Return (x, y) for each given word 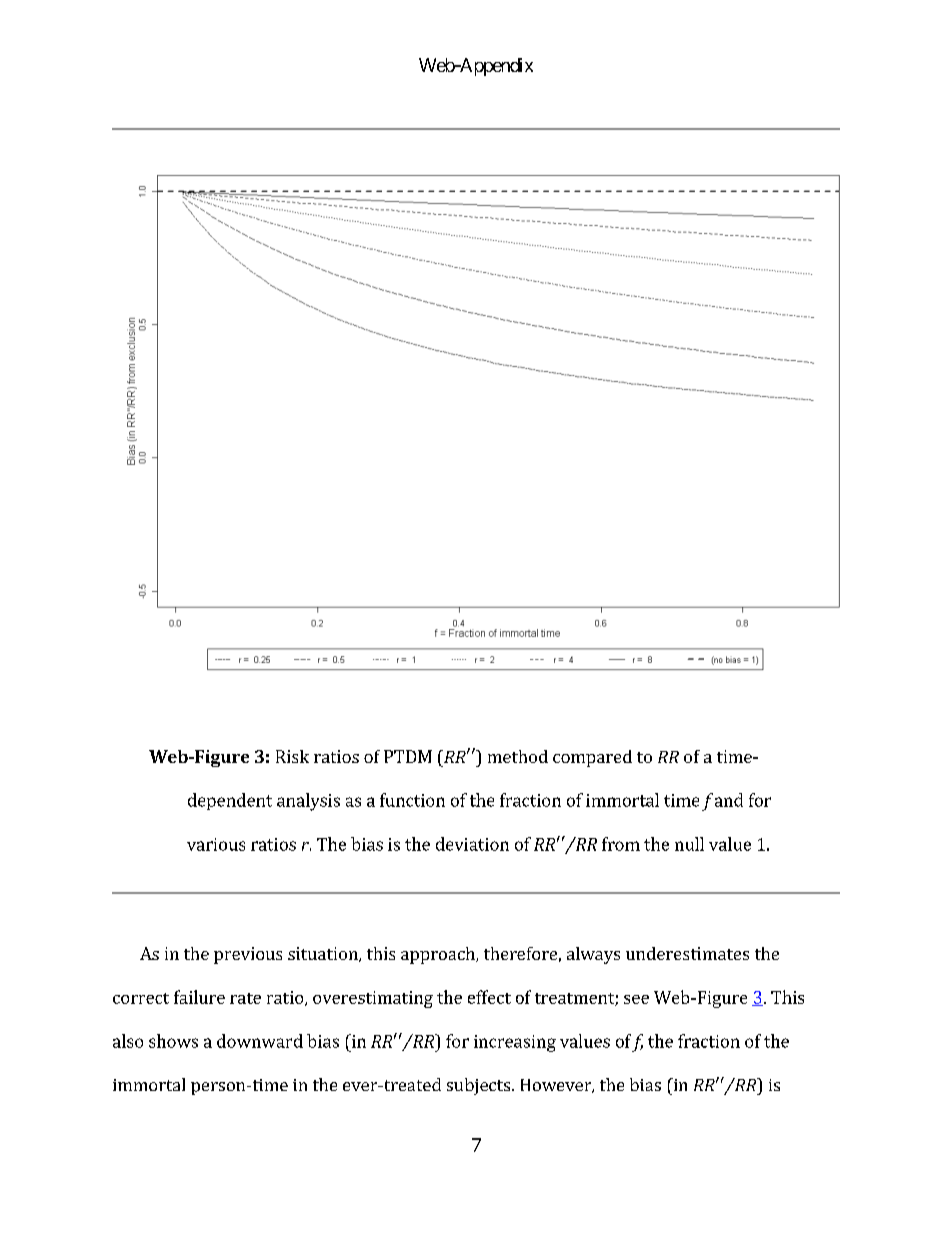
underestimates (687, 953)
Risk (292, 756)
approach (439, 955)
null (689, 844)
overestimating (373, 999)
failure (199, 997)
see (636, 999)
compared (592, 758)
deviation (472, 844)
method (518, 756)
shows (173, 1041)
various (216, 844)
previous (248, 955)
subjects (478, 1086)
